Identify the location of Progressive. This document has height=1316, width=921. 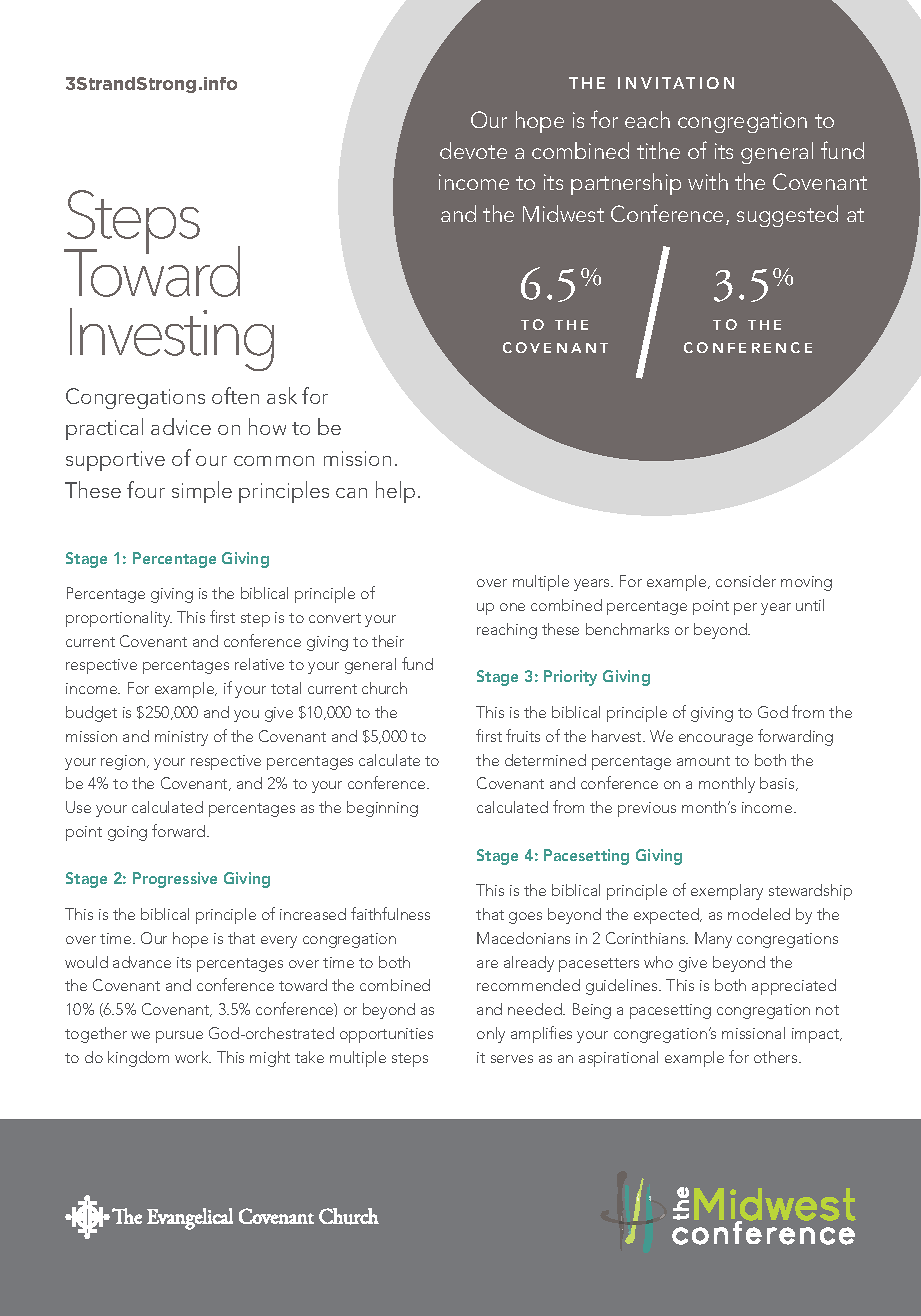
(175, 880).
